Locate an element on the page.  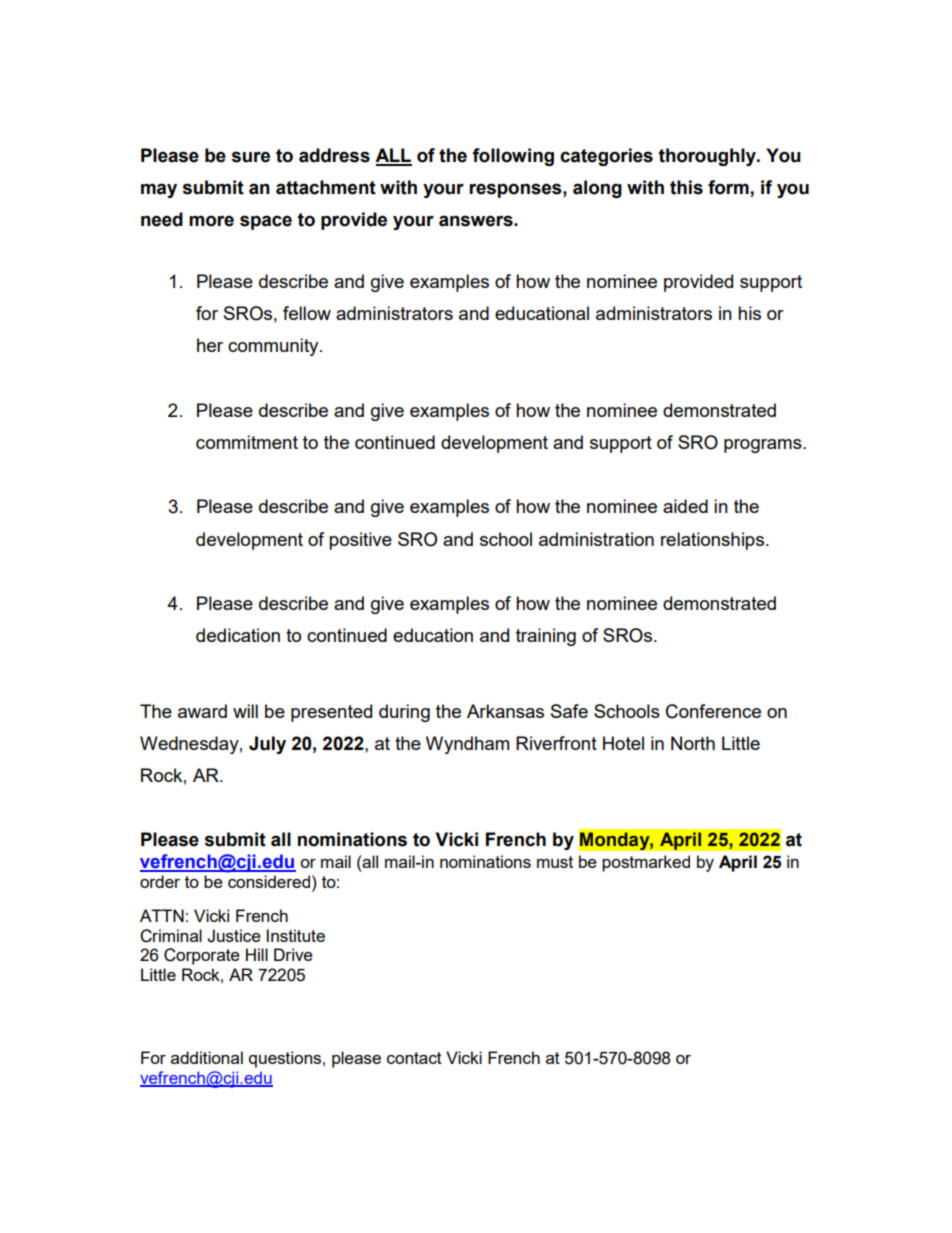
positive is located at coordinates (360, 541).
